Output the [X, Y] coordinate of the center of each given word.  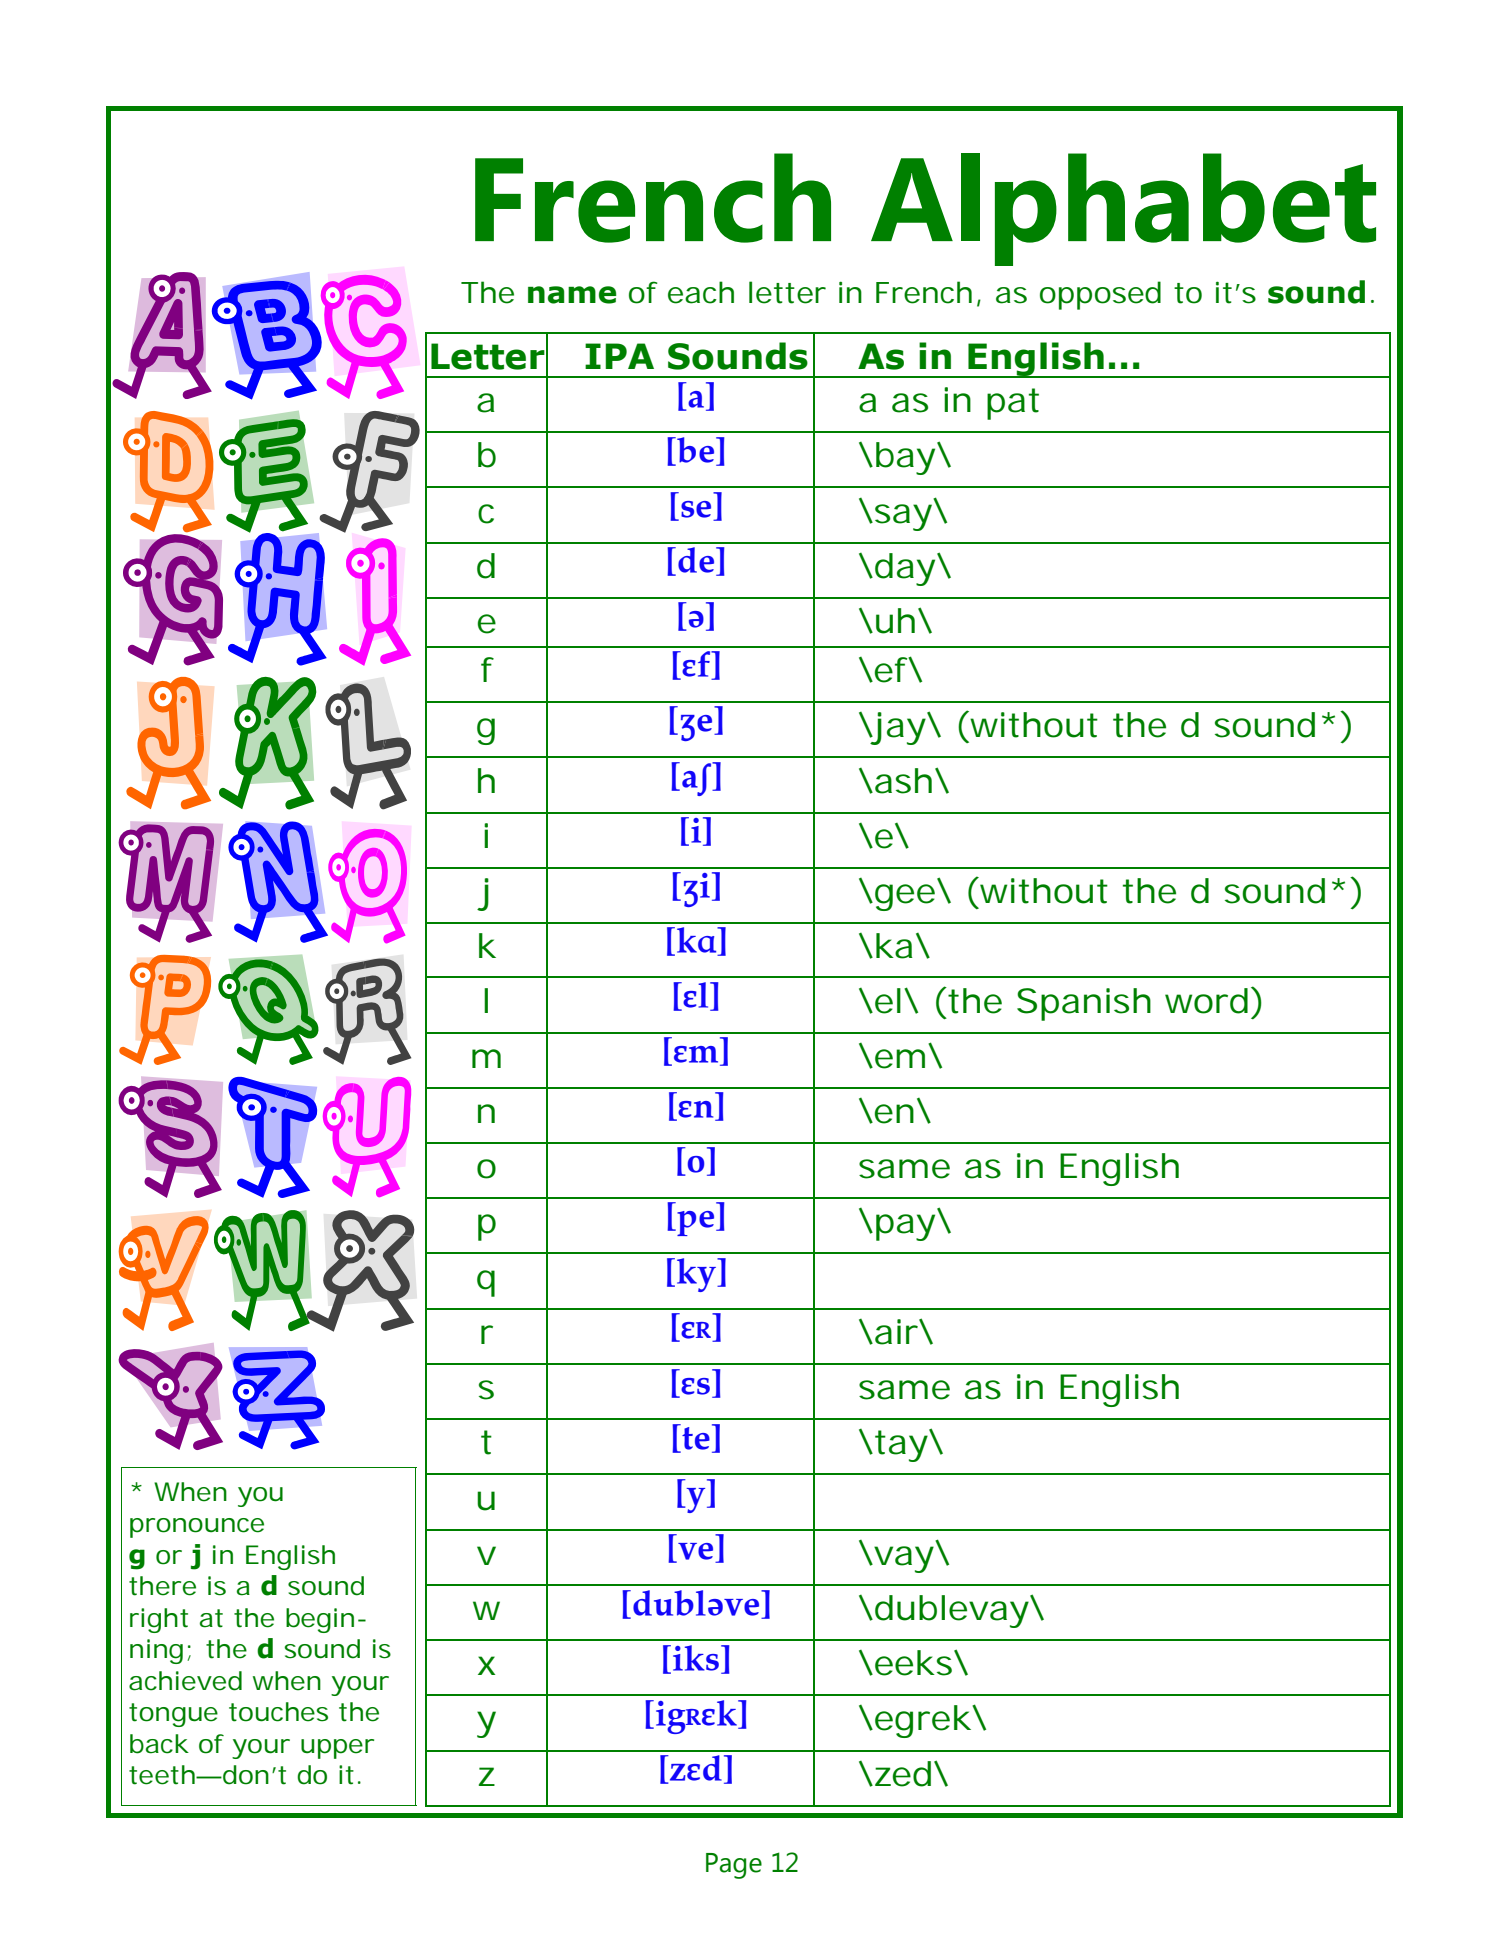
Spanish [1084, 1004]
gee [905, 897]
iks [696, 1658]
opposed [1100, 295]
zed [905, 1774]
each [701, 292]
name [572, 295]
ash [905, 781]
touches [278, 1712]
